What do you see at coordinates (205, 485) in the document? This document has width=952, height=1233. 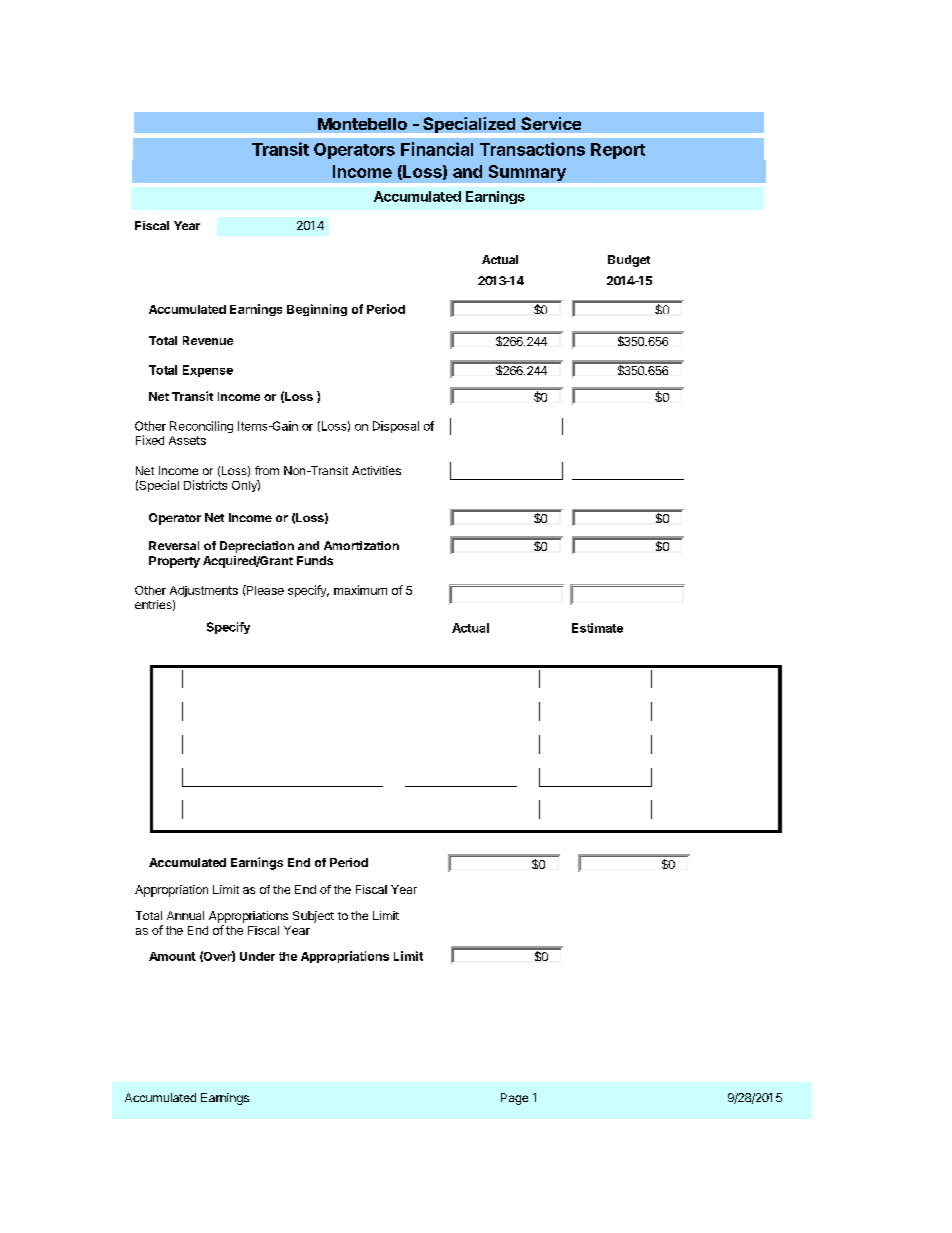 I see `Districts` at bounding box center [205, 485].
